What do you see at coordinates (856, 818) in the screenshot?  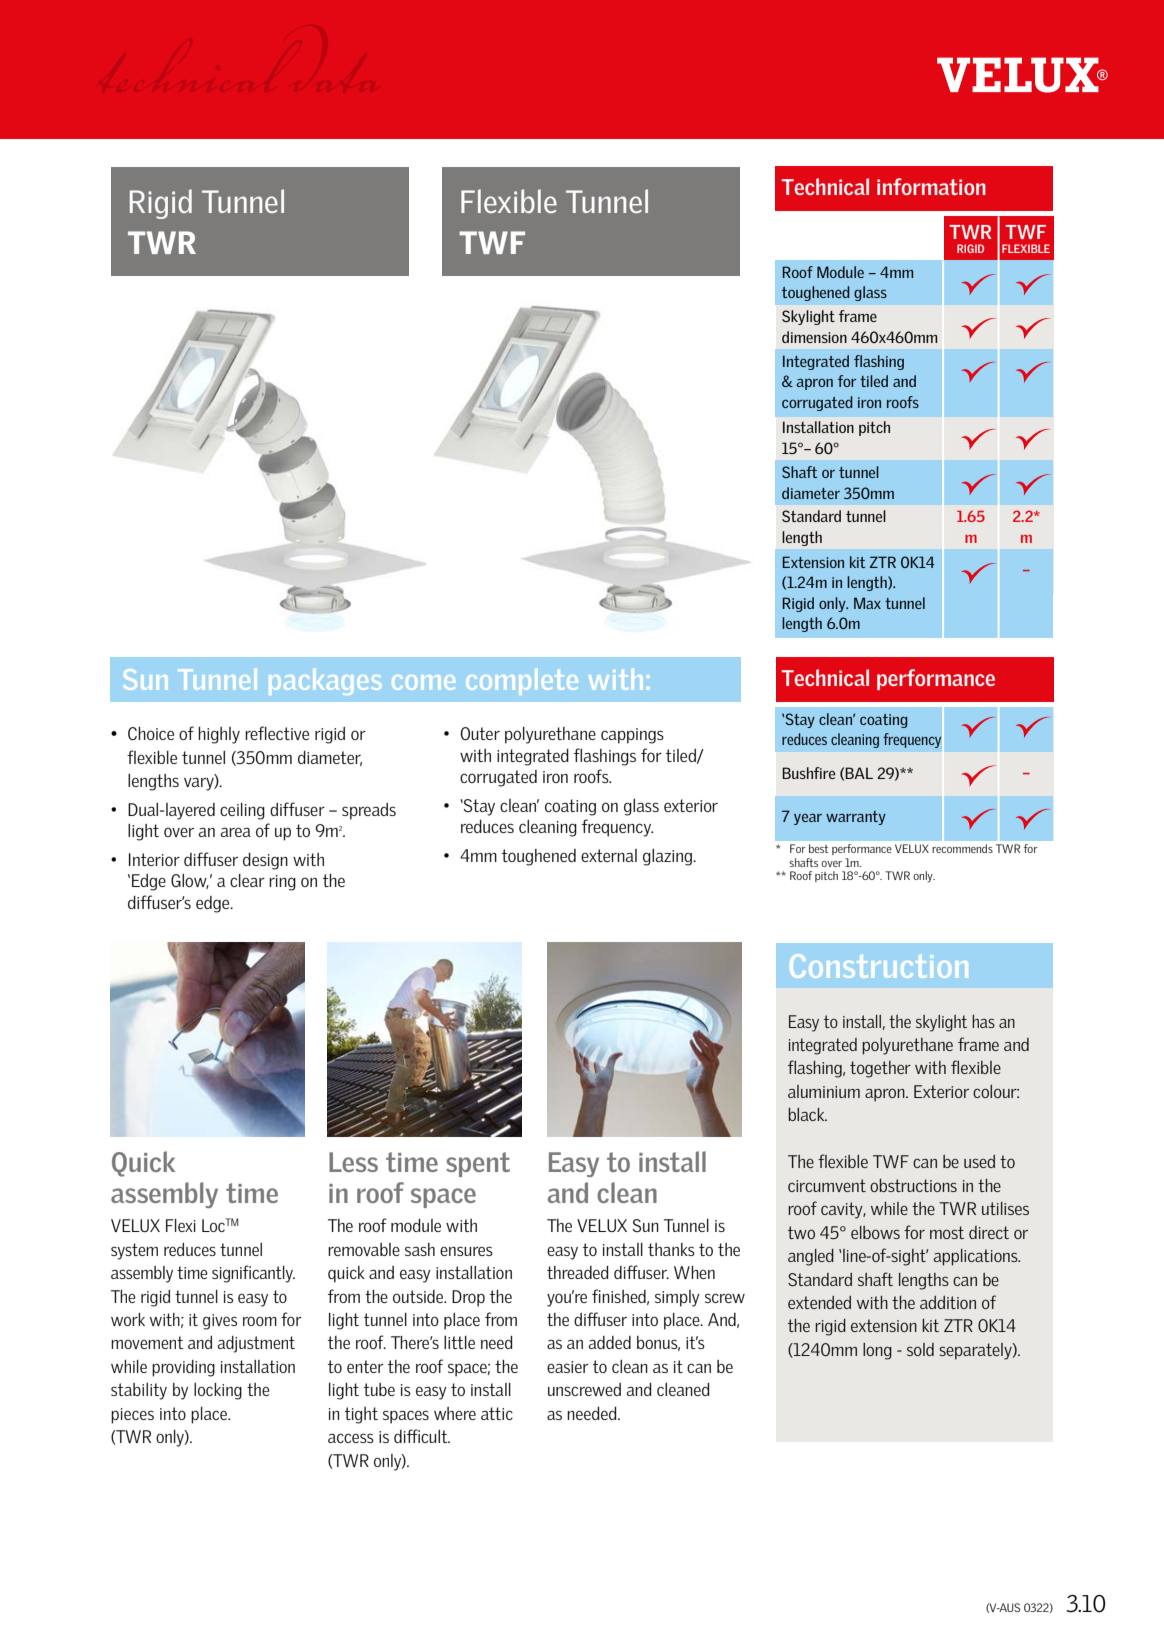 I see `warranty` at bounding box center [856, 818].
